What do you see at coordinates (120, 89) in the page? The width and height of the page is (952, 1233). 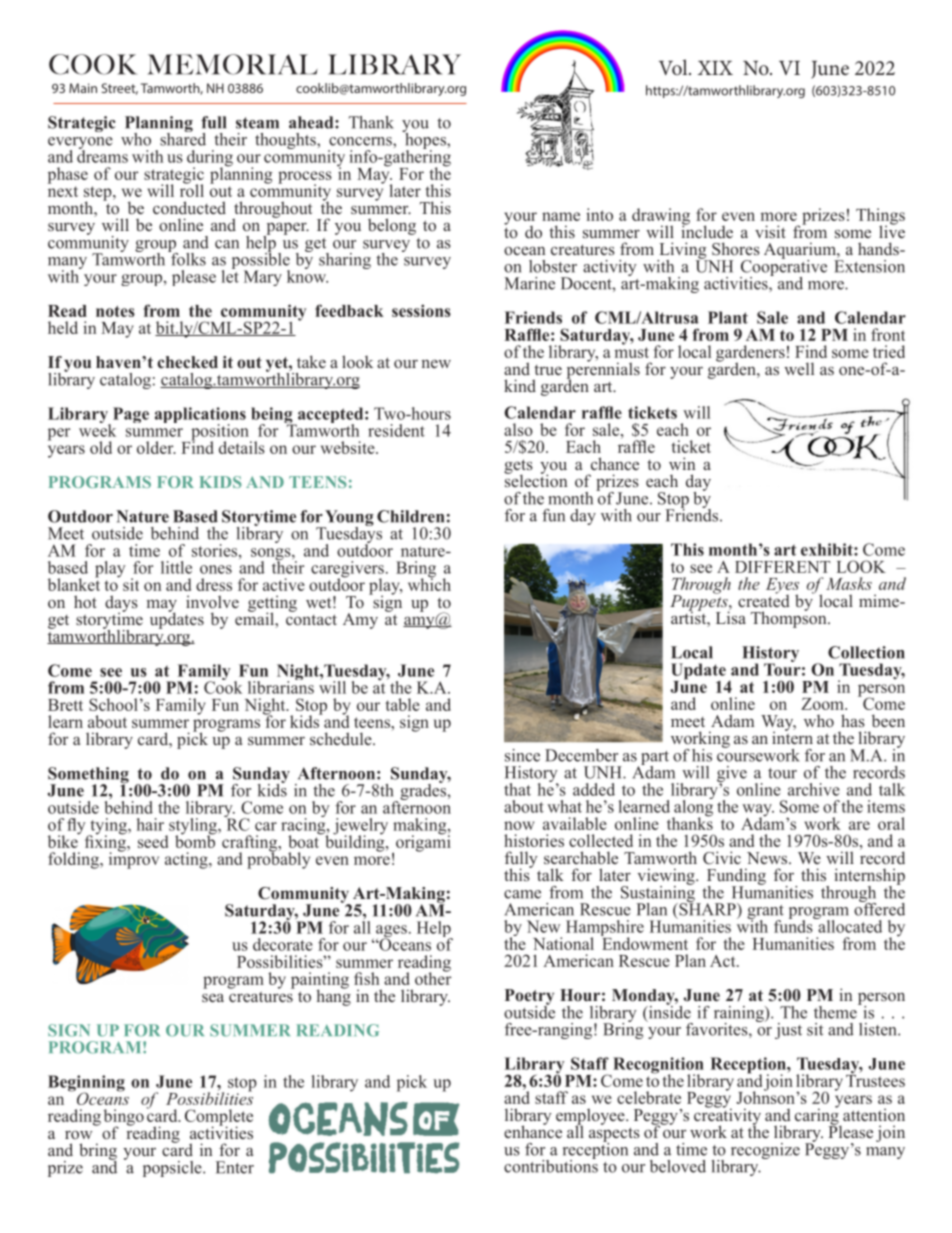 I see `Street` at bounding box center [120, 89].
